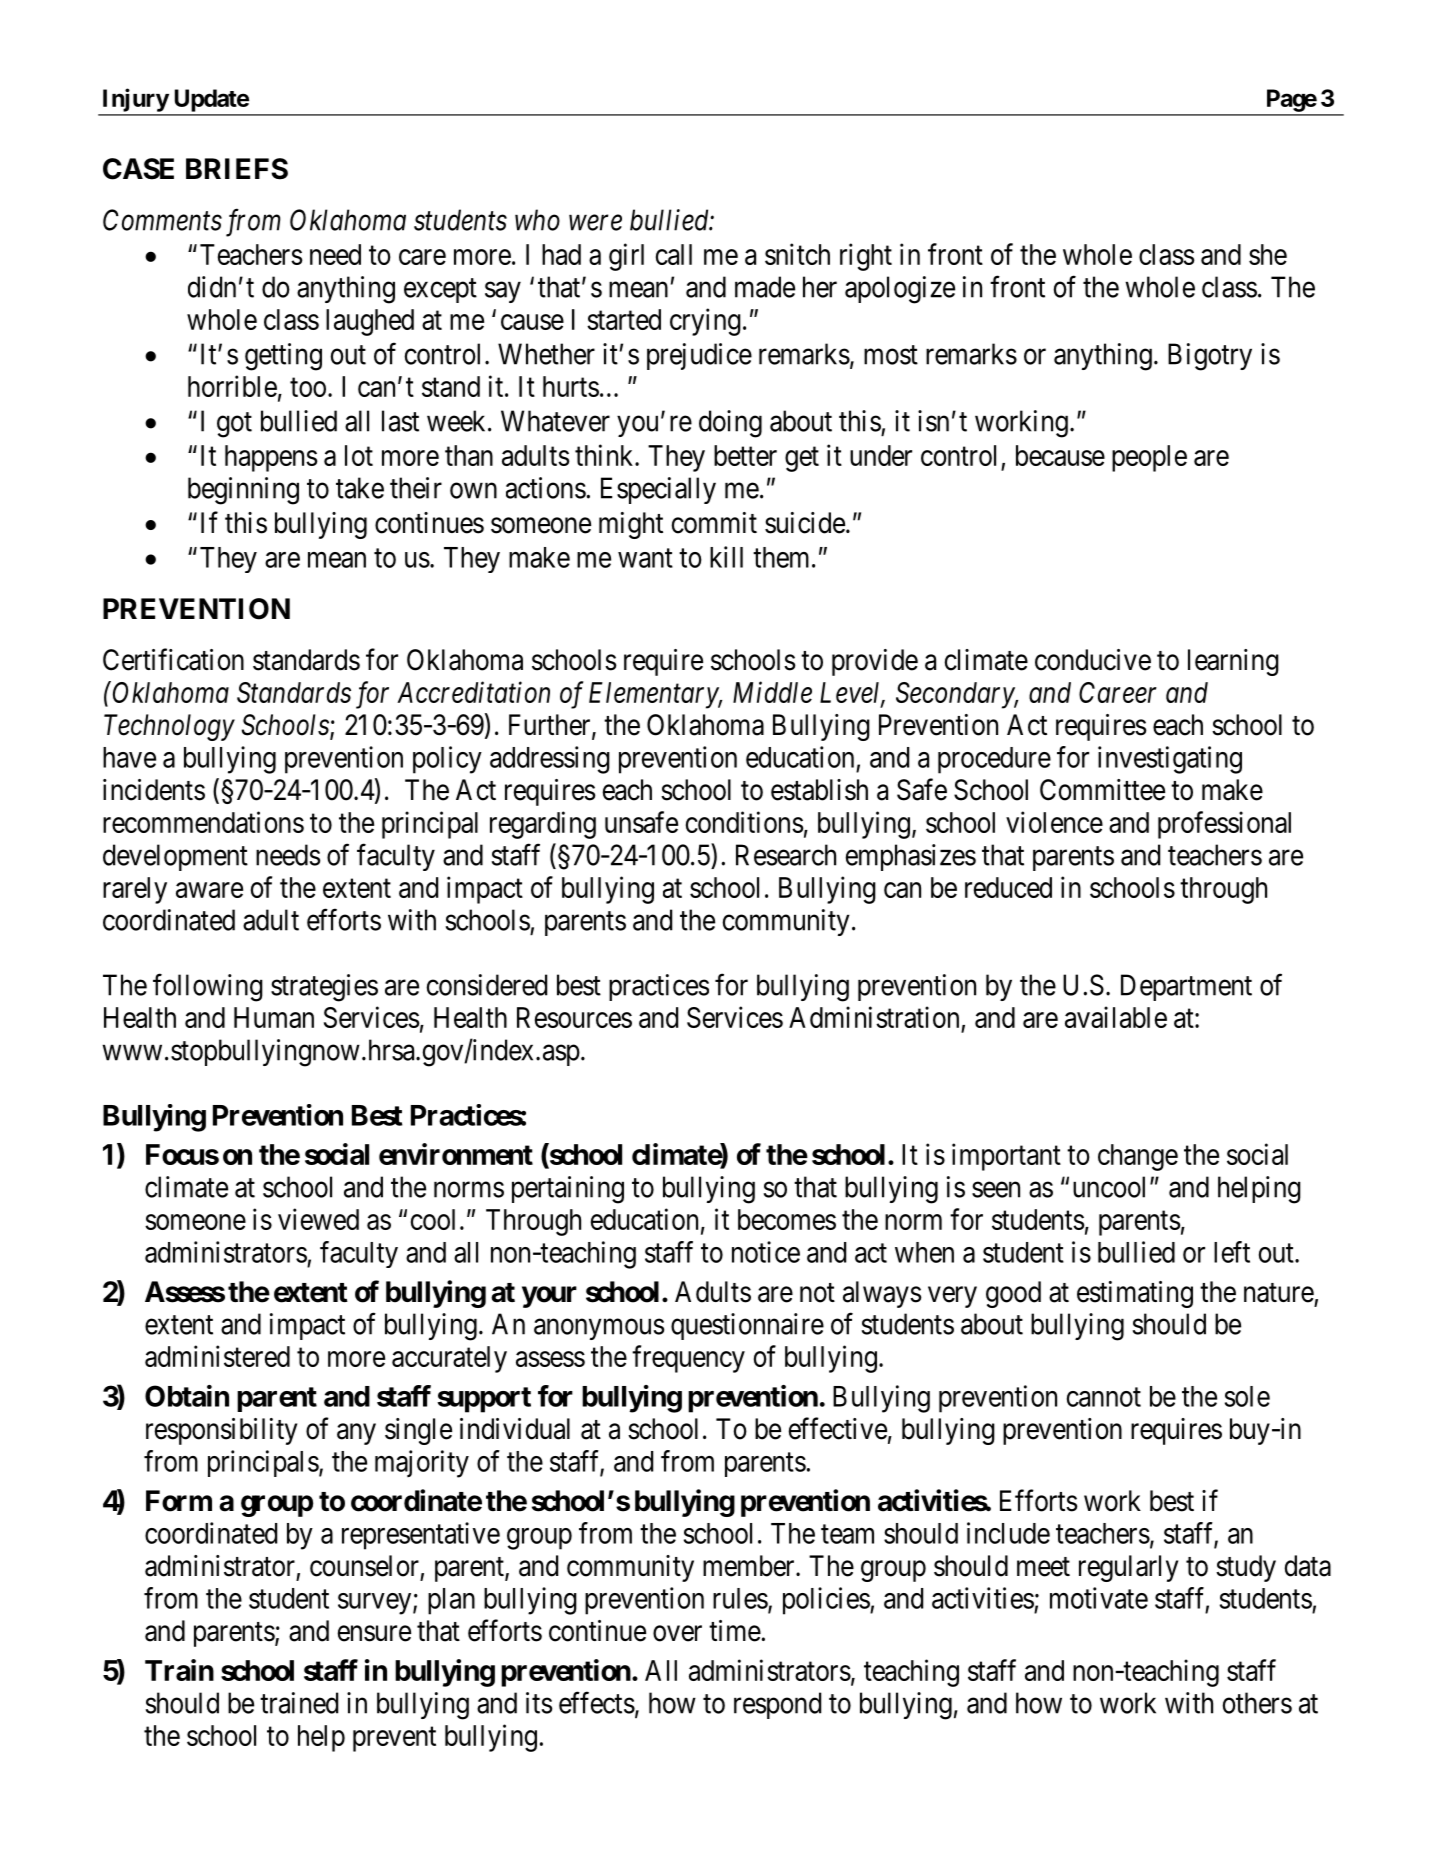 This screenshot has height=1866, width=1442. Describe the element at coordinates (374, 1634) in the screenshot. I see `ensure` at that location.
